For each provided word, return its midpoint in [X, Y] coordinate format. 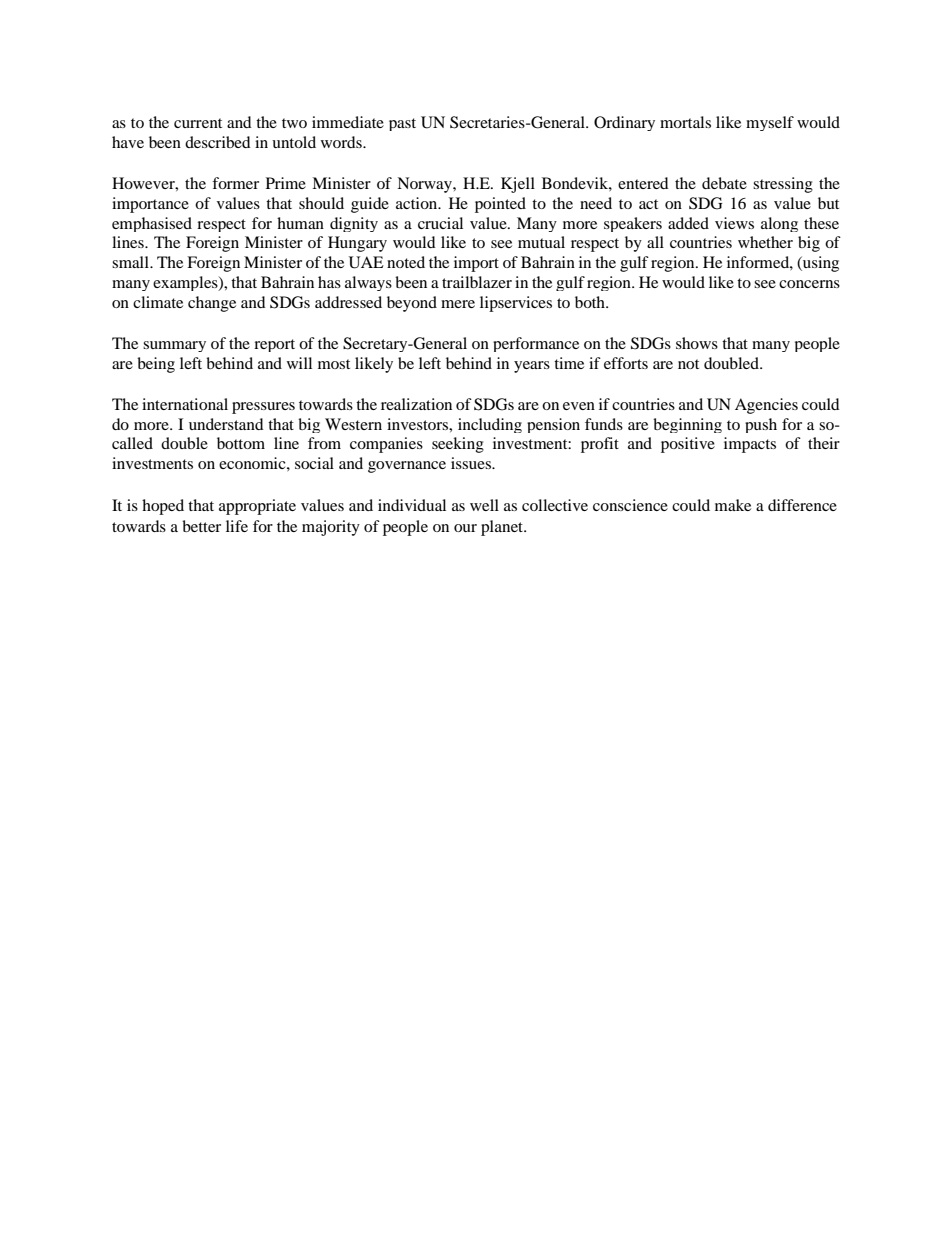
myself [770, 123]
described [218, 142]
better [201, 526]
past [402, 124]
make [733, 505]
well [484, 505]
